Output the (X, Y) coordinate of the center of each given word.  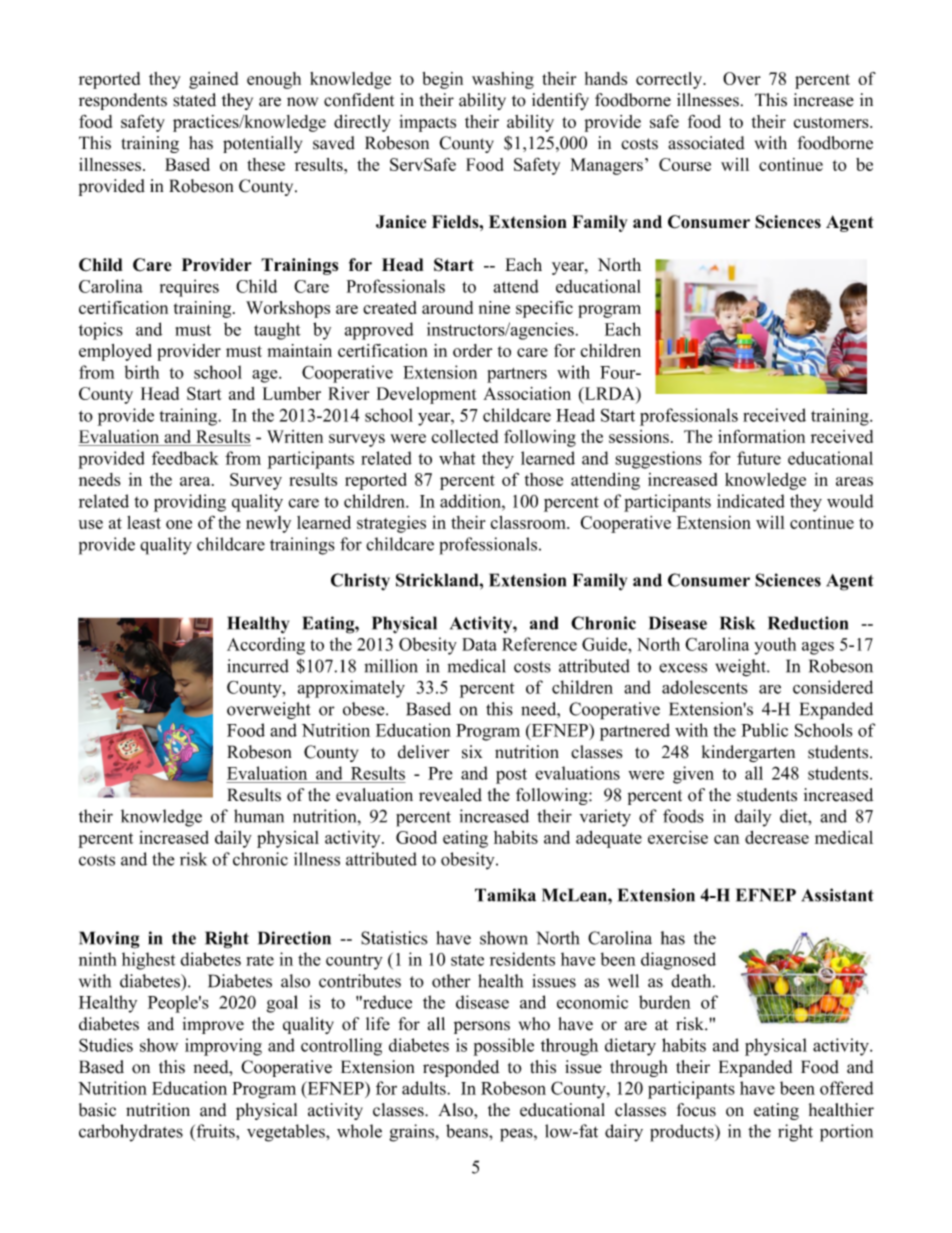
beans (468, 1131)
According (266, 646)
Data (479, 644)
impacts (427, 123)
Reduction (808, 623)
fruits (215, 1131)
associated (706, 143)
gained (213, 80)
